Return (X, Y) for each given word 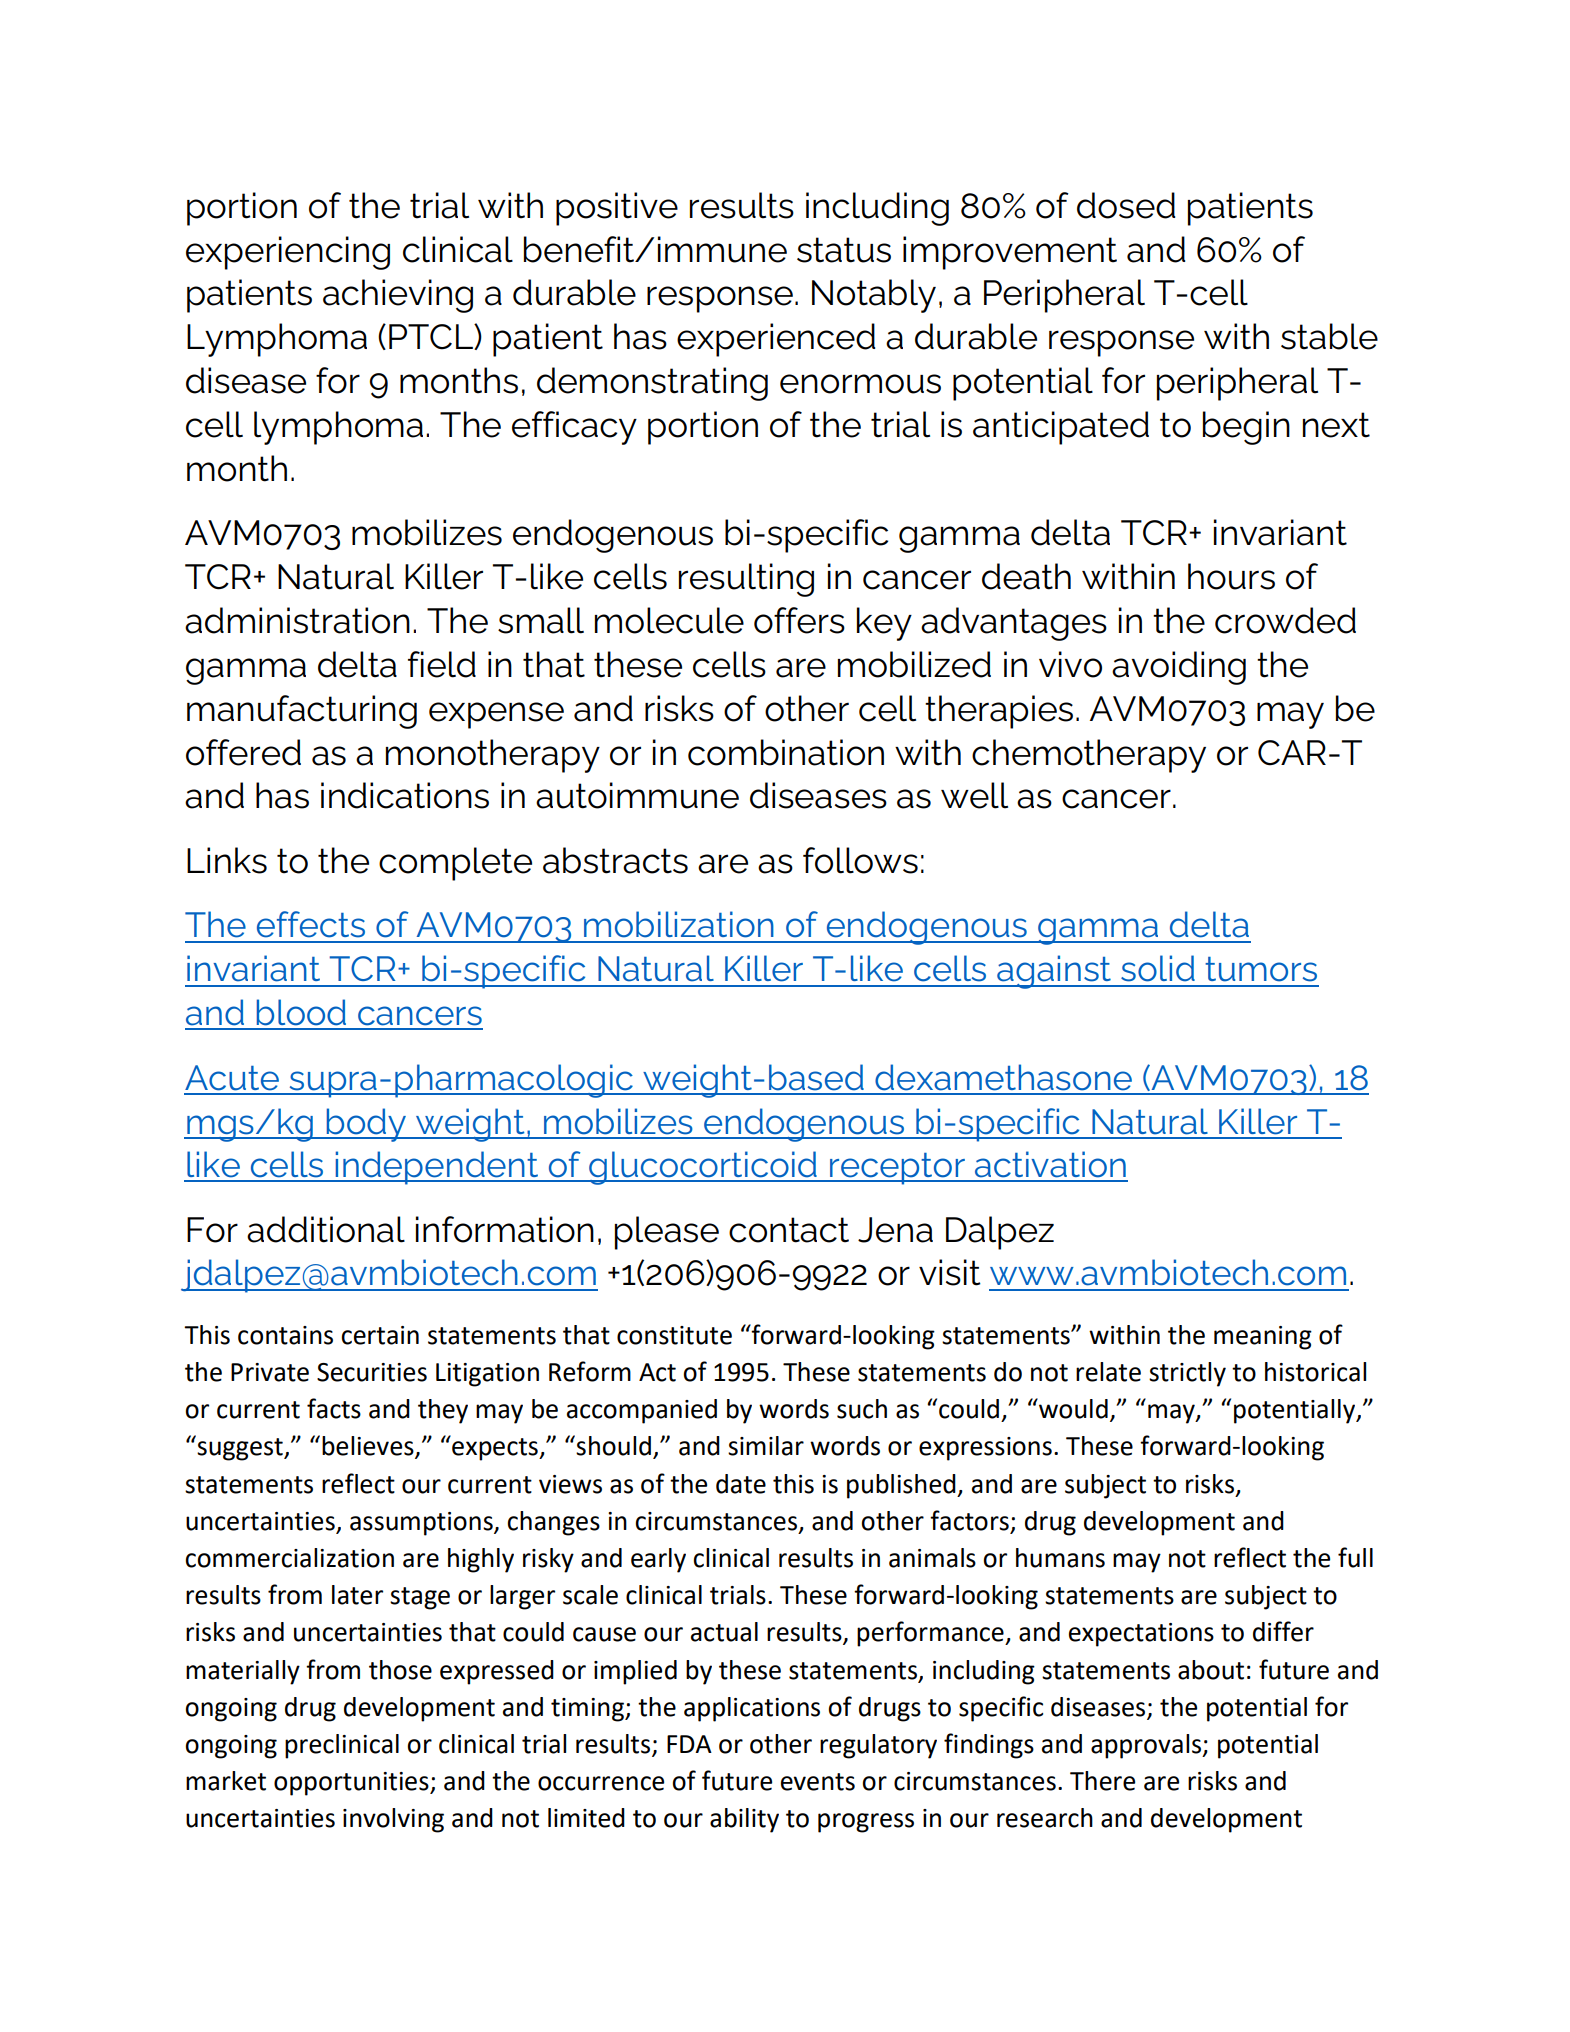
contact (789, 1230)
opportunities (352, 1784)
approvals (1147, 1746)
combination (786, 752)
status (844, 250)
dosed (1126, 205)
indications (405, 795)
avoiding (1179, 668)
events (818, 1782)
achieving (398, 296)
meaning (1263, 1338)
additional (326, 1229)
